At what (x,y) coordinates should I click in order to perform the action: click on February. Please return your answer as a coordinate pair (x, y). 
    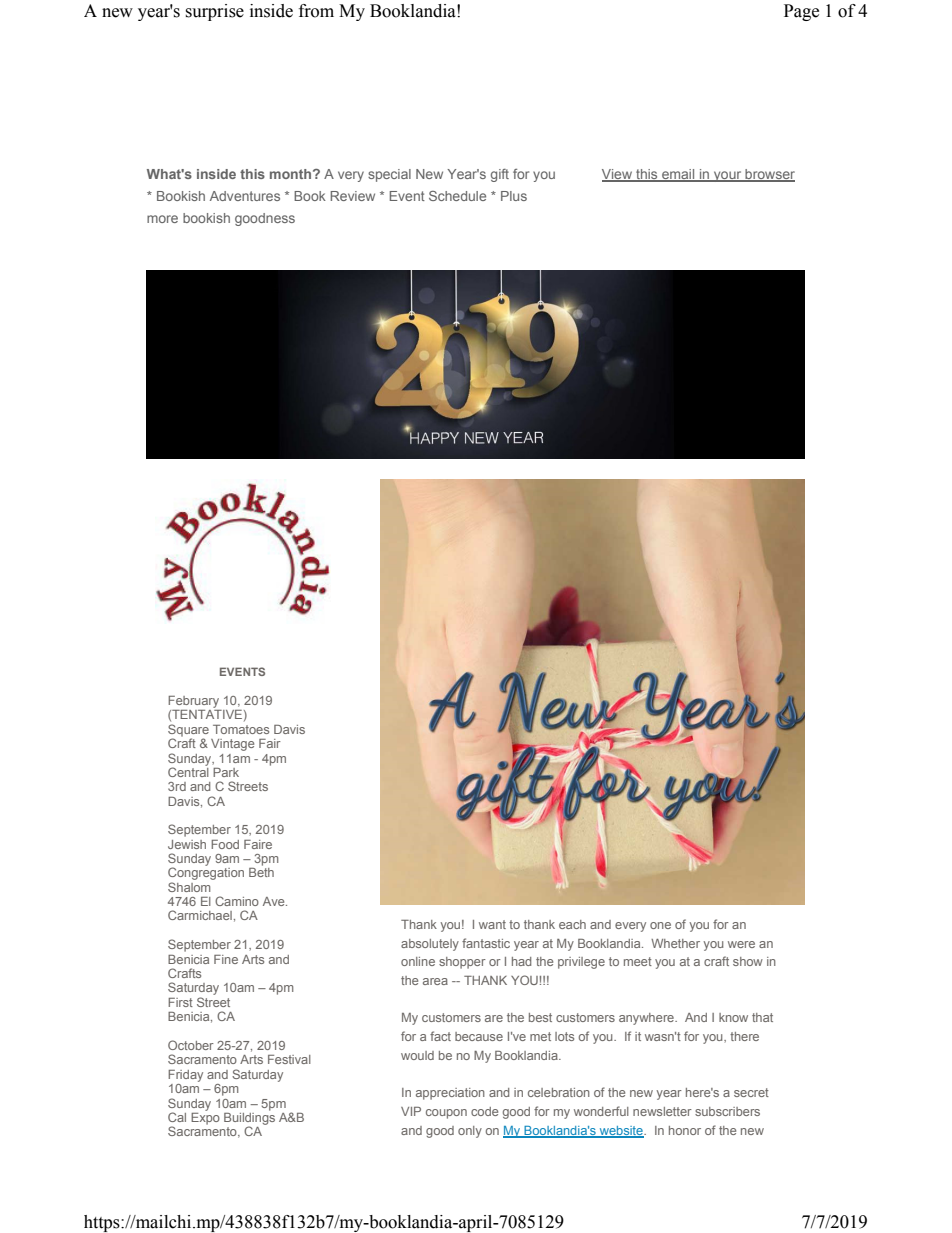
    Looking at the image, I should click on (193, 702).
